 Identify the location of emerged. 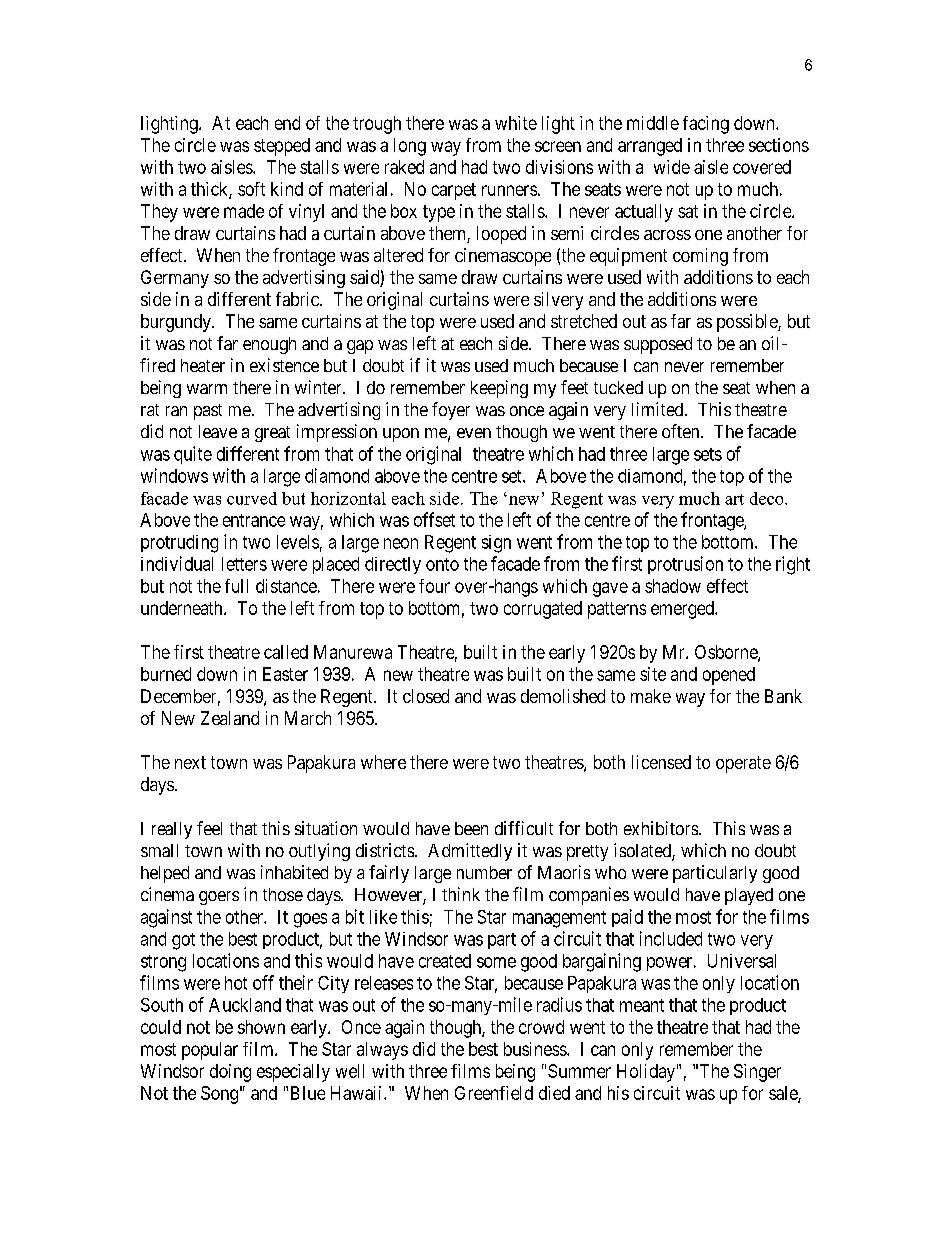
(683, 610).
